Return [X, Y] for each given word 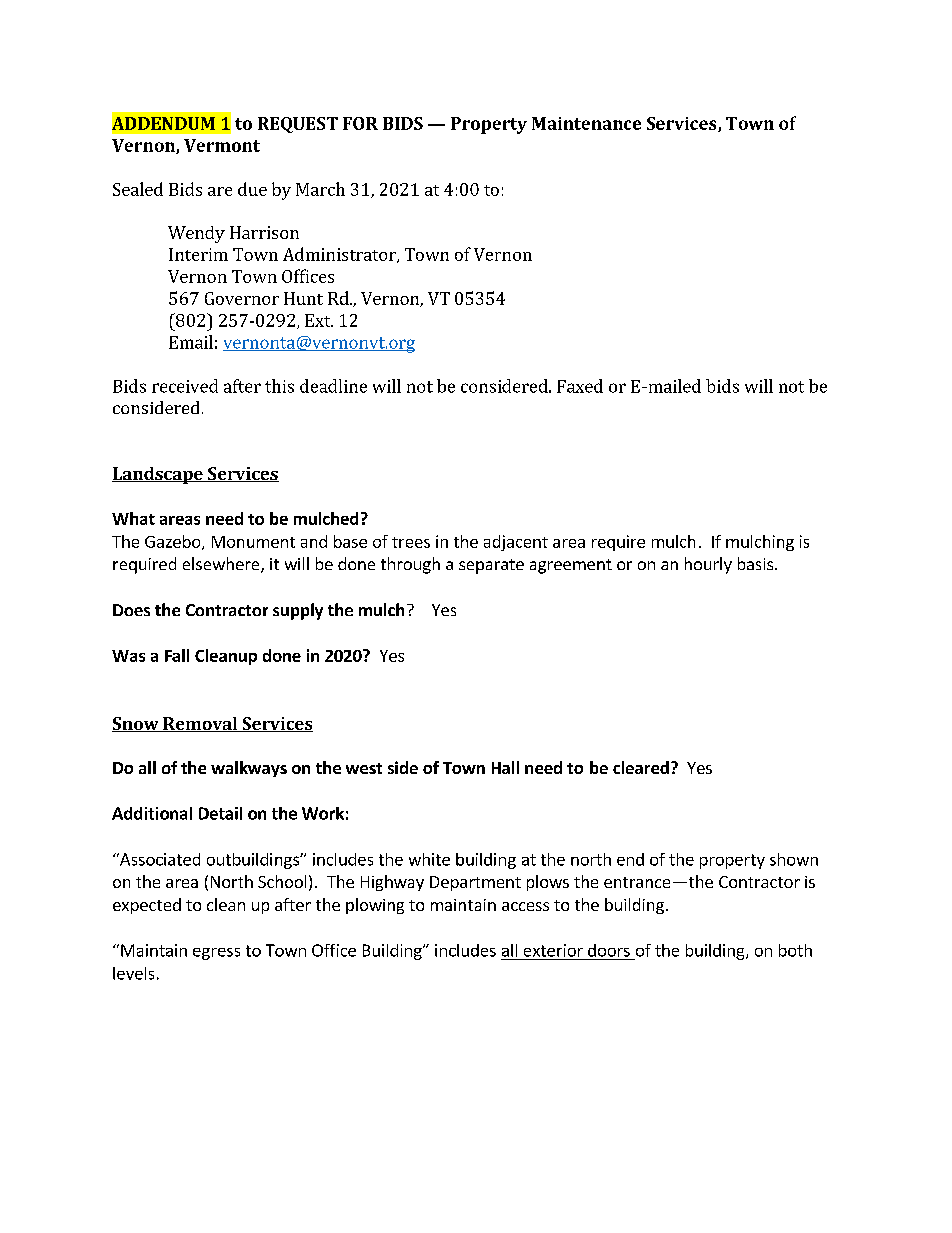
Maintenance [586, 123]
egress [216, 954]
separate [491, 566]
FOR [360, 123]
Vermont [222, 145]
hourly [708, 565]
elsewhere [222, 565]
